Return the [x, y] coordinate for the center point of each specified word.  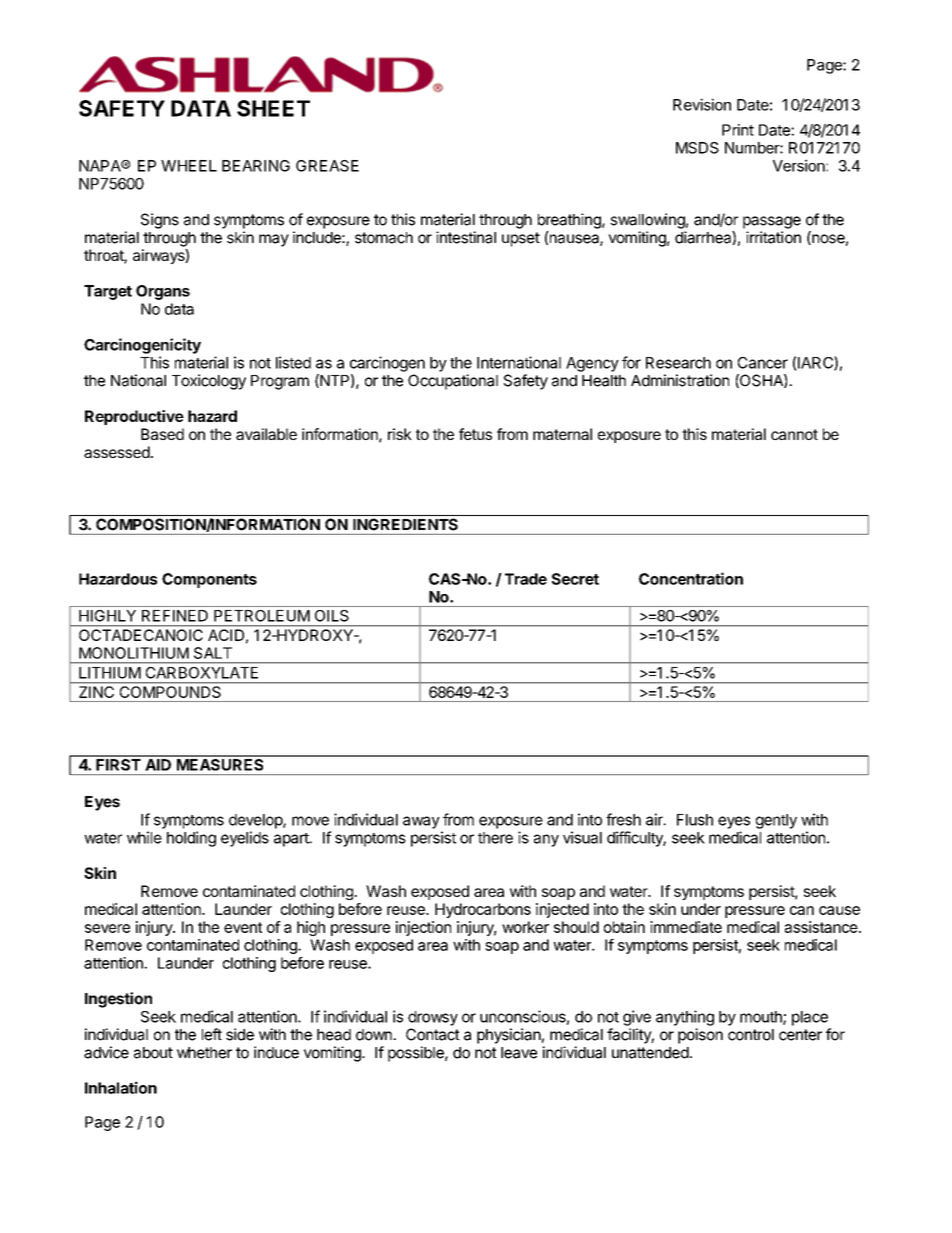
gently [776, 821]
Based [162, 434]
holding [191, 839]
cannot [794, 434]
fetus [475, 434]
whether [204, 1053]
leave [519, 1053]
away [421, 822]
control [751, 1035]
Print [738, 130]
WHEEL [189, 166]
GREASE [327, 166]
